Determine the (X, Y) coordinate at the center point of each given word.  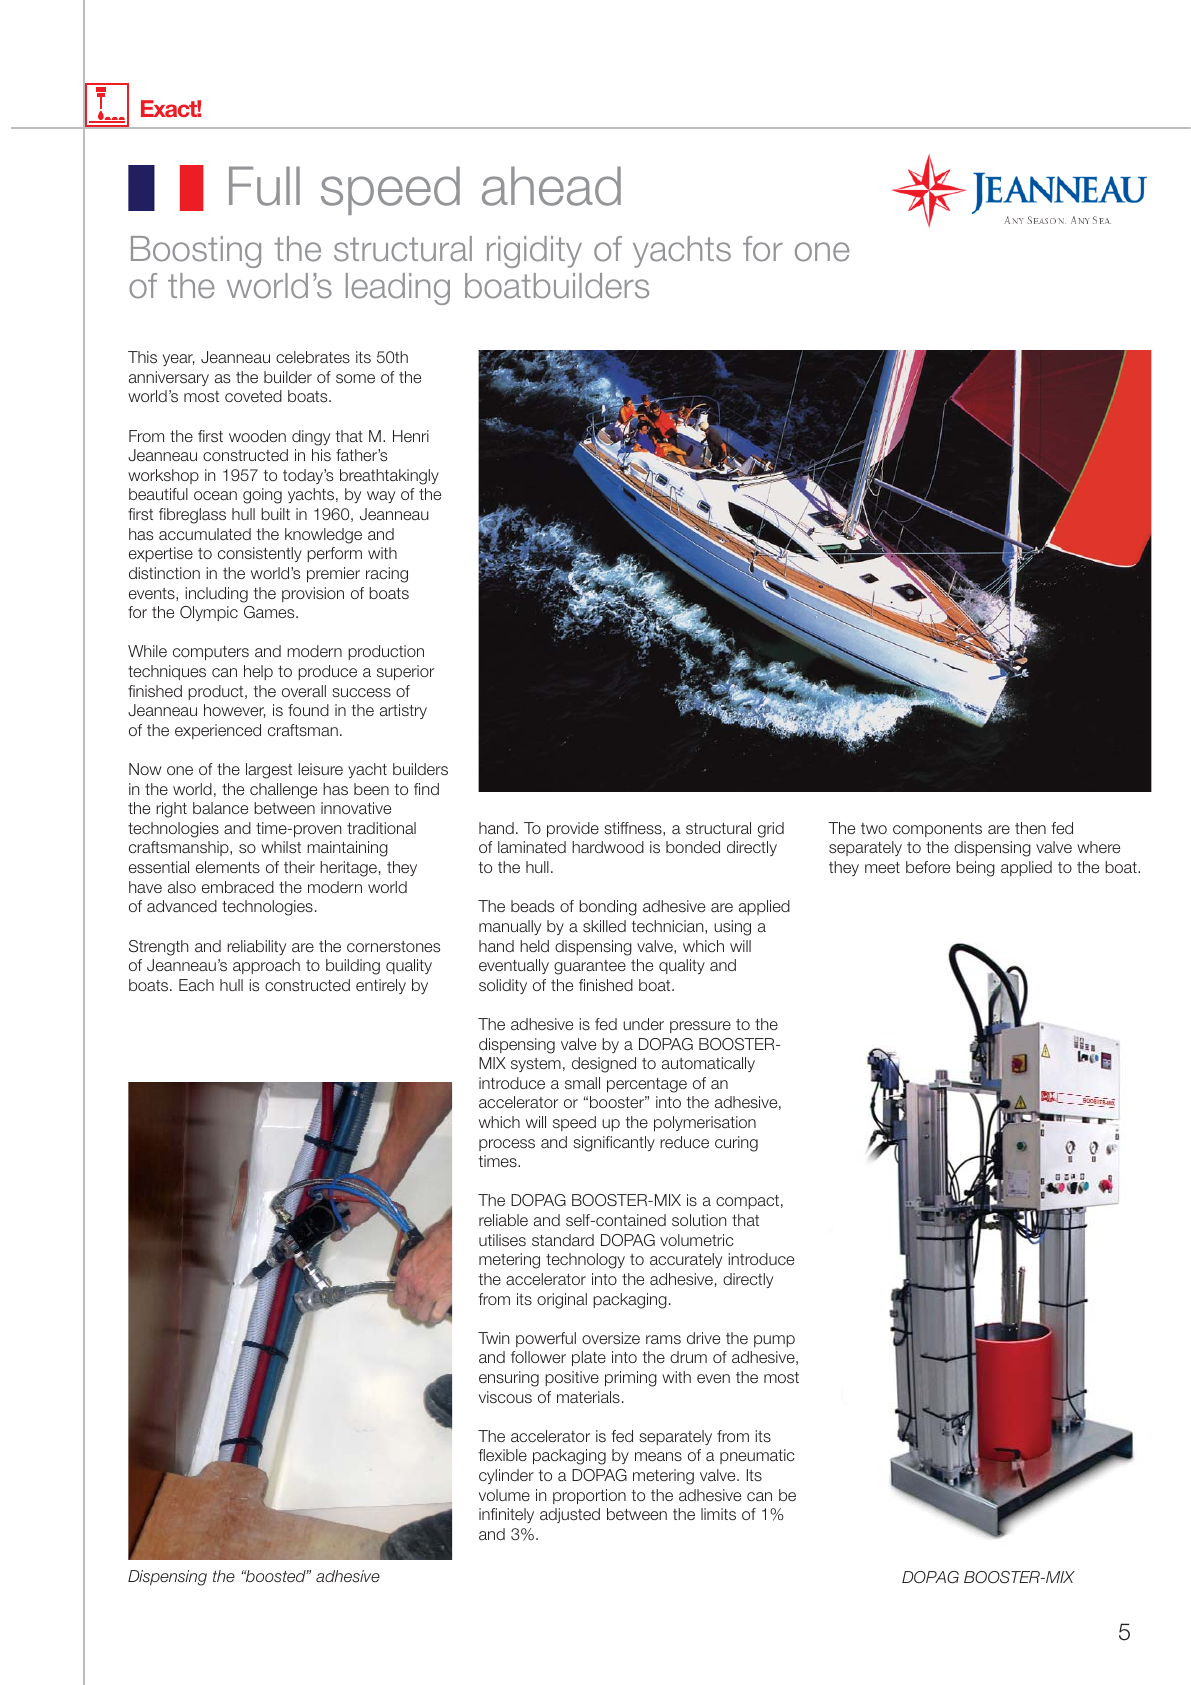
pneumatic (757, 1456)
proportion (589, 1496)
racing (387, 575)
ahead (551, 186)
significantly (614, 1144)
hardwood (608, 847)
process (507, 1145)
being (975, 869)
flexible (502, 1455)
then (1030, 828)
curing (736, 1144)
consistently (260, 554)
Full (264, 186)
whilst (281, 847)
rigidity (534, 252)
